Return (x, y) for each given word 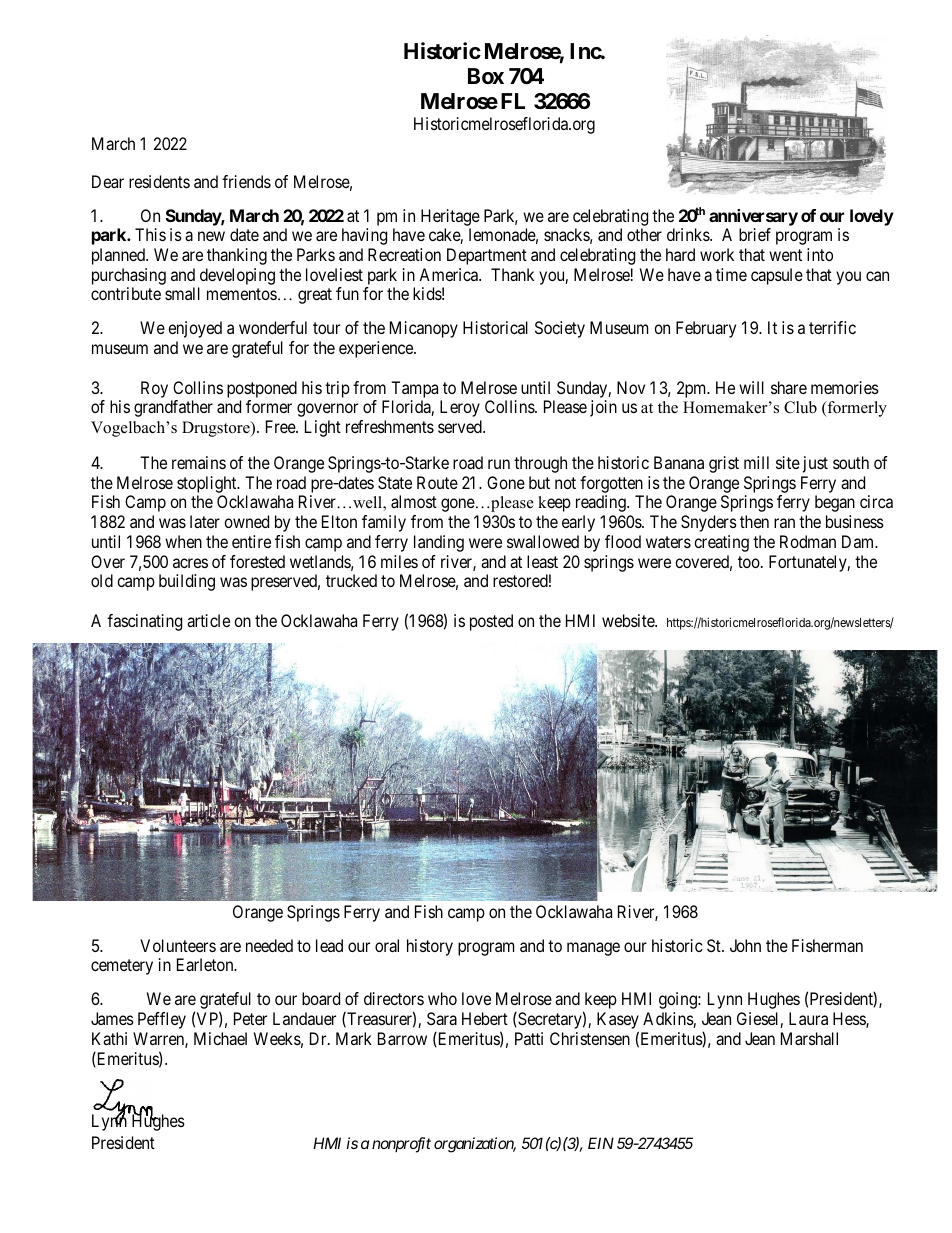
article (208, 620)
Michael (220, 1038)
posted (491, 622)
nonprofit (401, 1145)
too (750, 562)
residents (159, 181)
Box (486, 76)
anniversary (753, 217)
